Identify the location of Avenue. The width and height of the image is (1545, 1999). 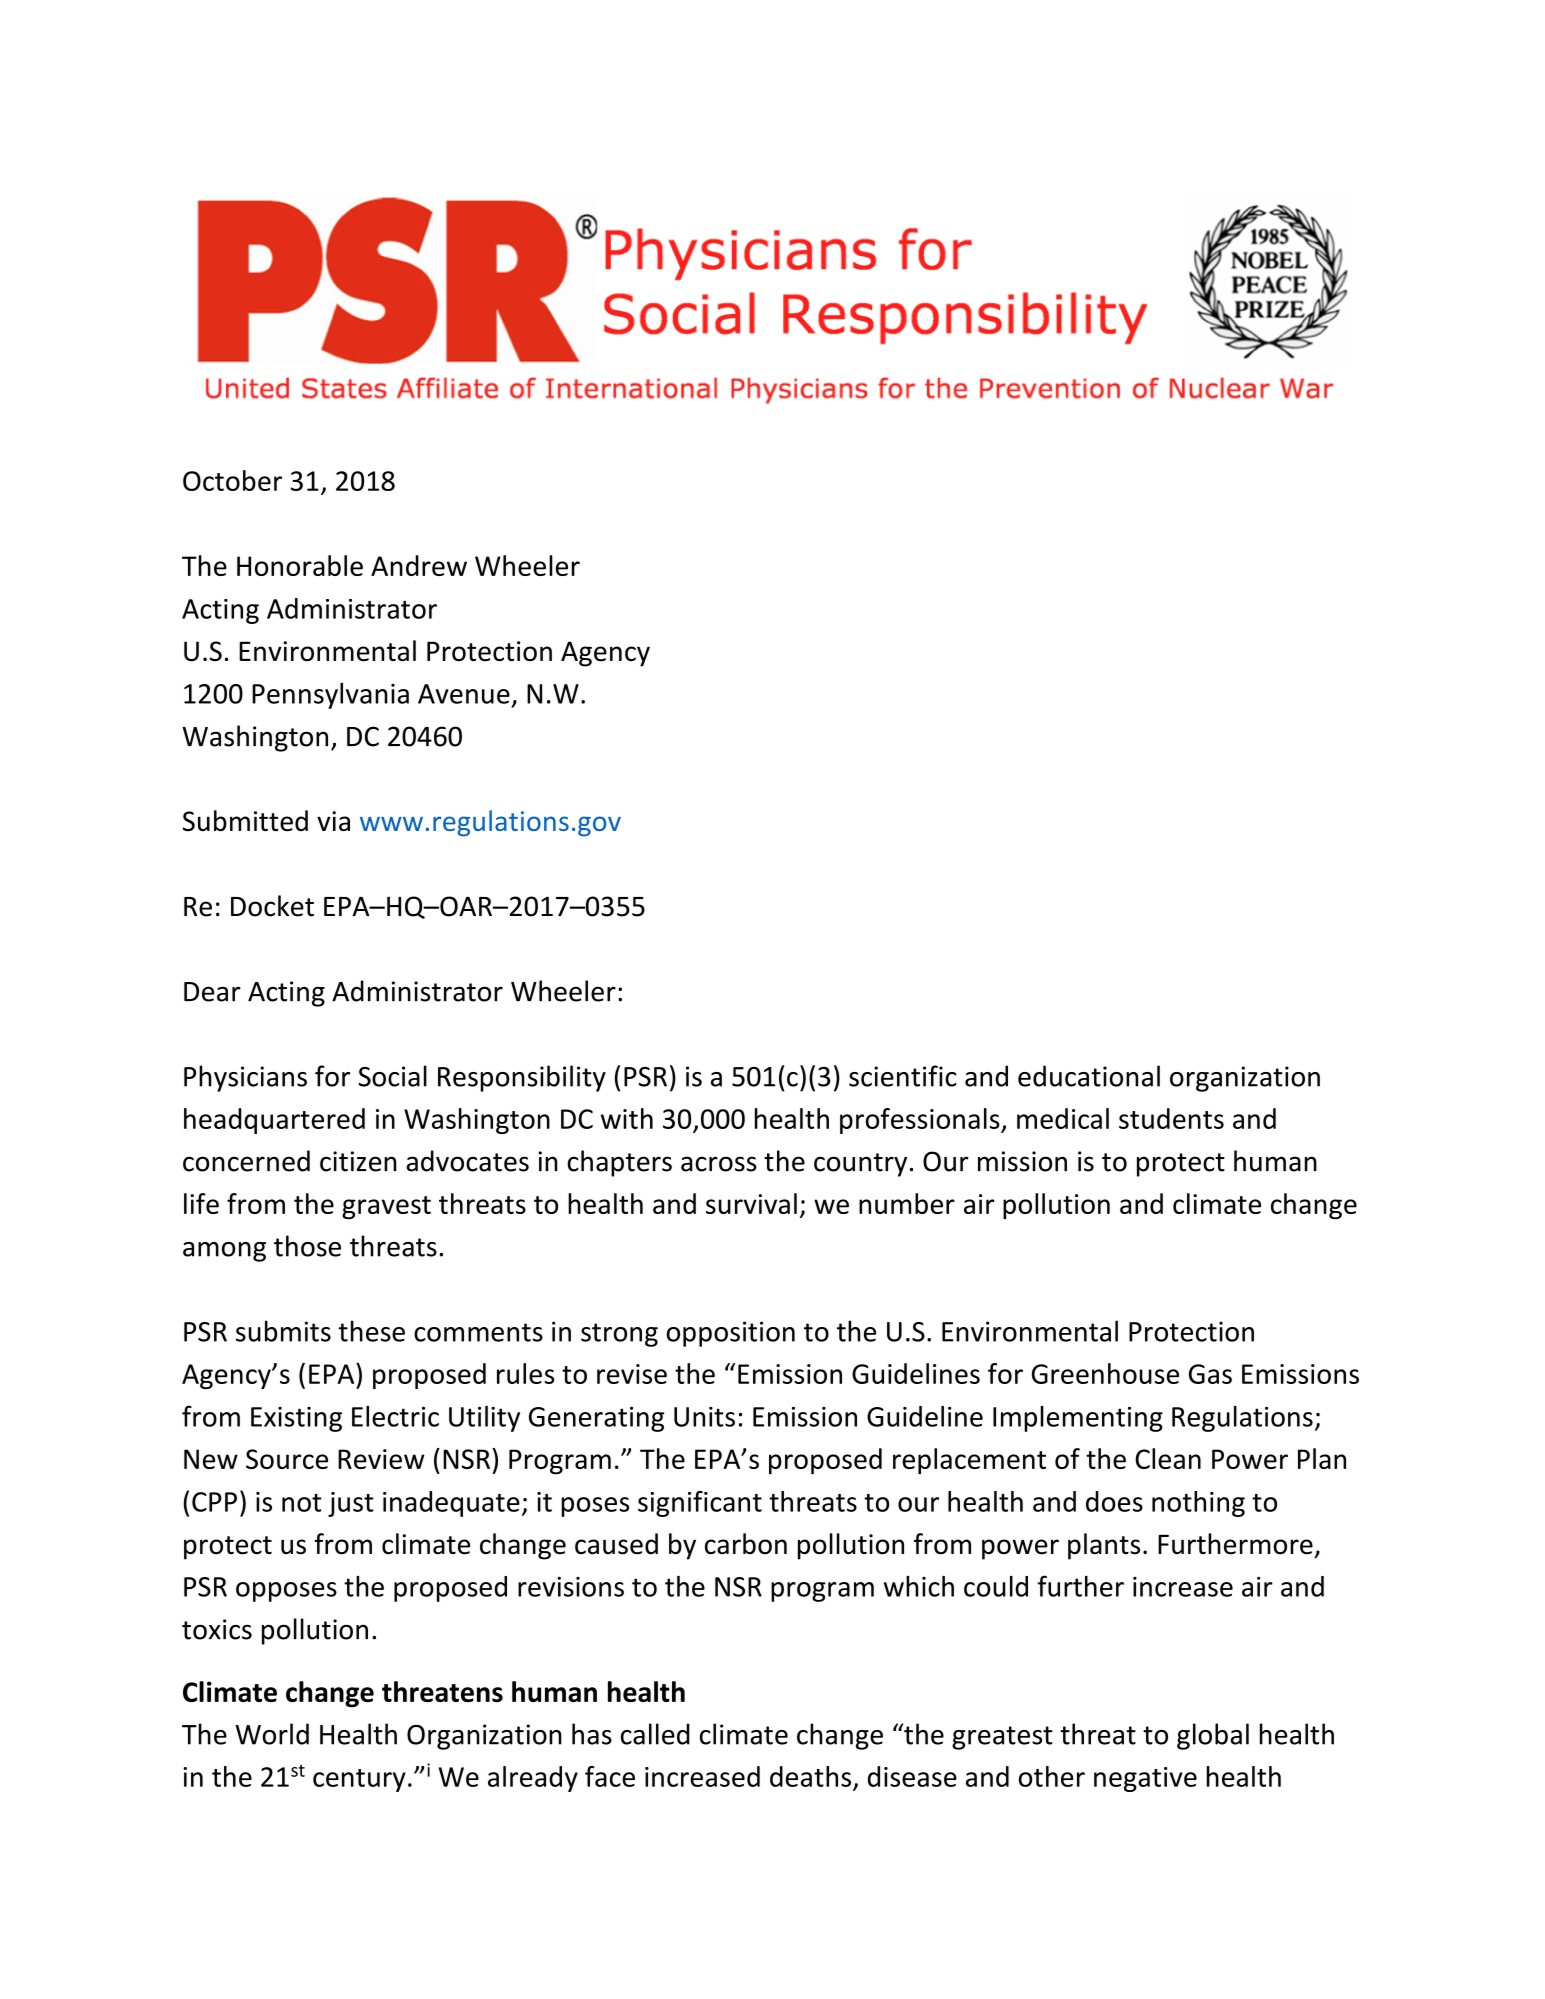
(464, 694).
